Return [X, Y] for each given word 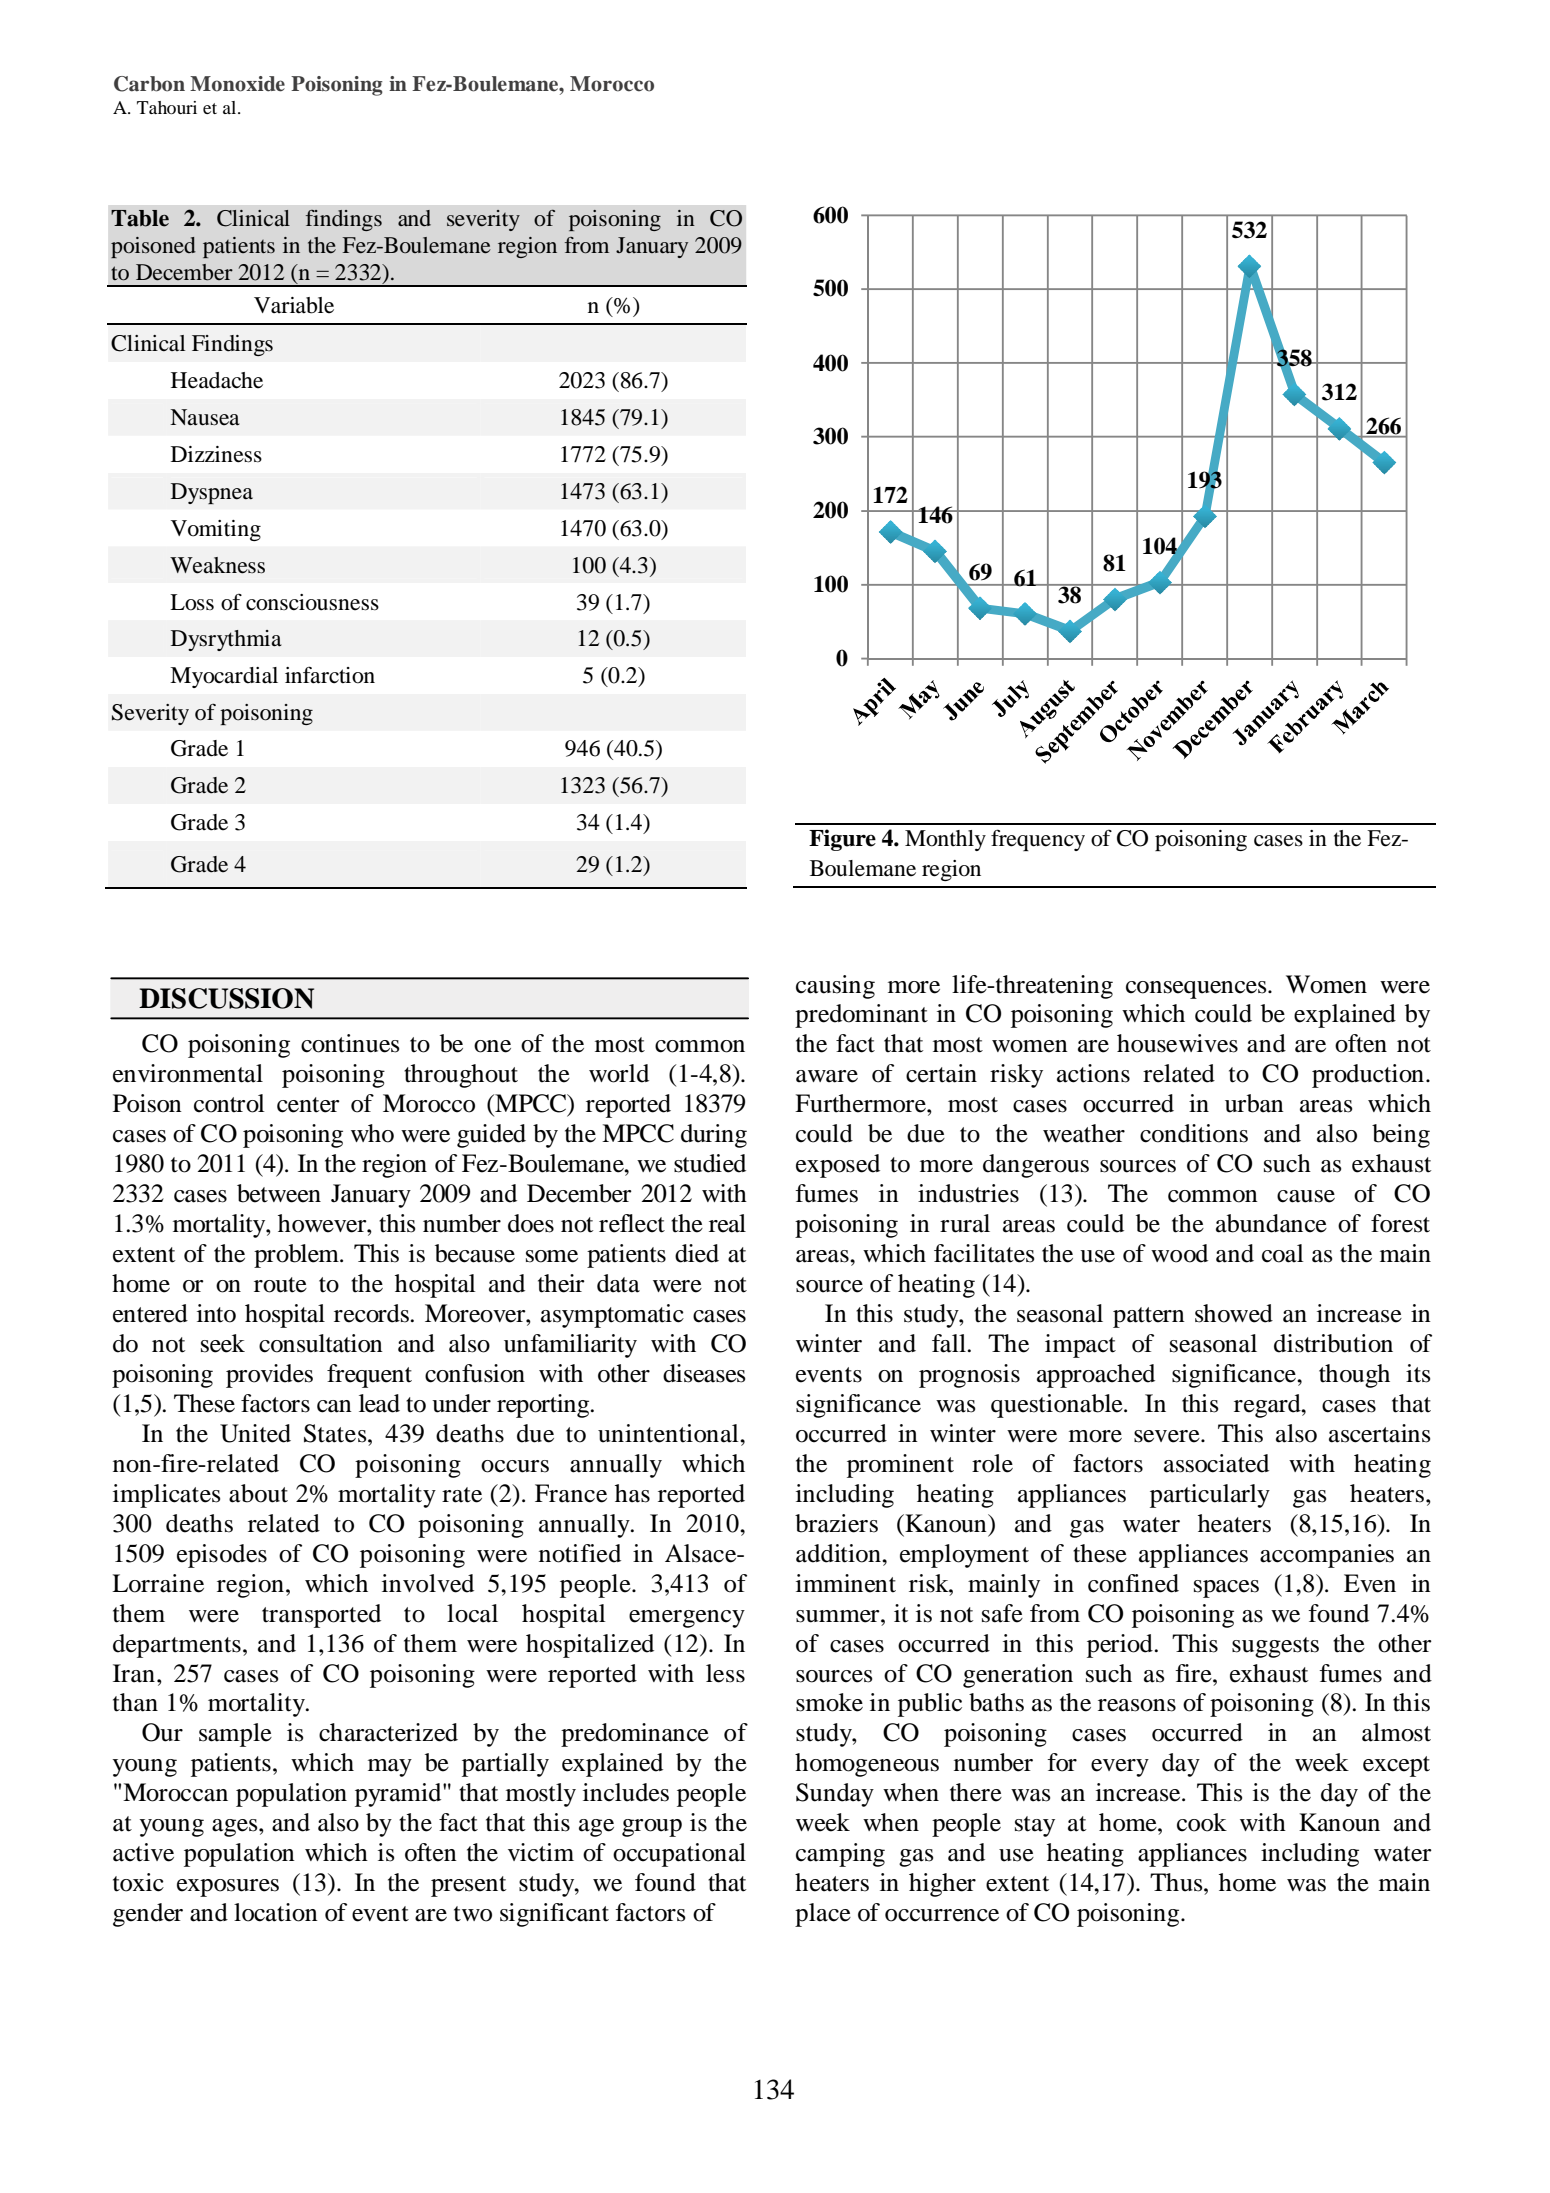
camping [840, 1855]
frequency [1038, 840]
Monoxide [237, 84]
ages [236, 1828]
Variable [294, 305]
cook [1202, 1822]
